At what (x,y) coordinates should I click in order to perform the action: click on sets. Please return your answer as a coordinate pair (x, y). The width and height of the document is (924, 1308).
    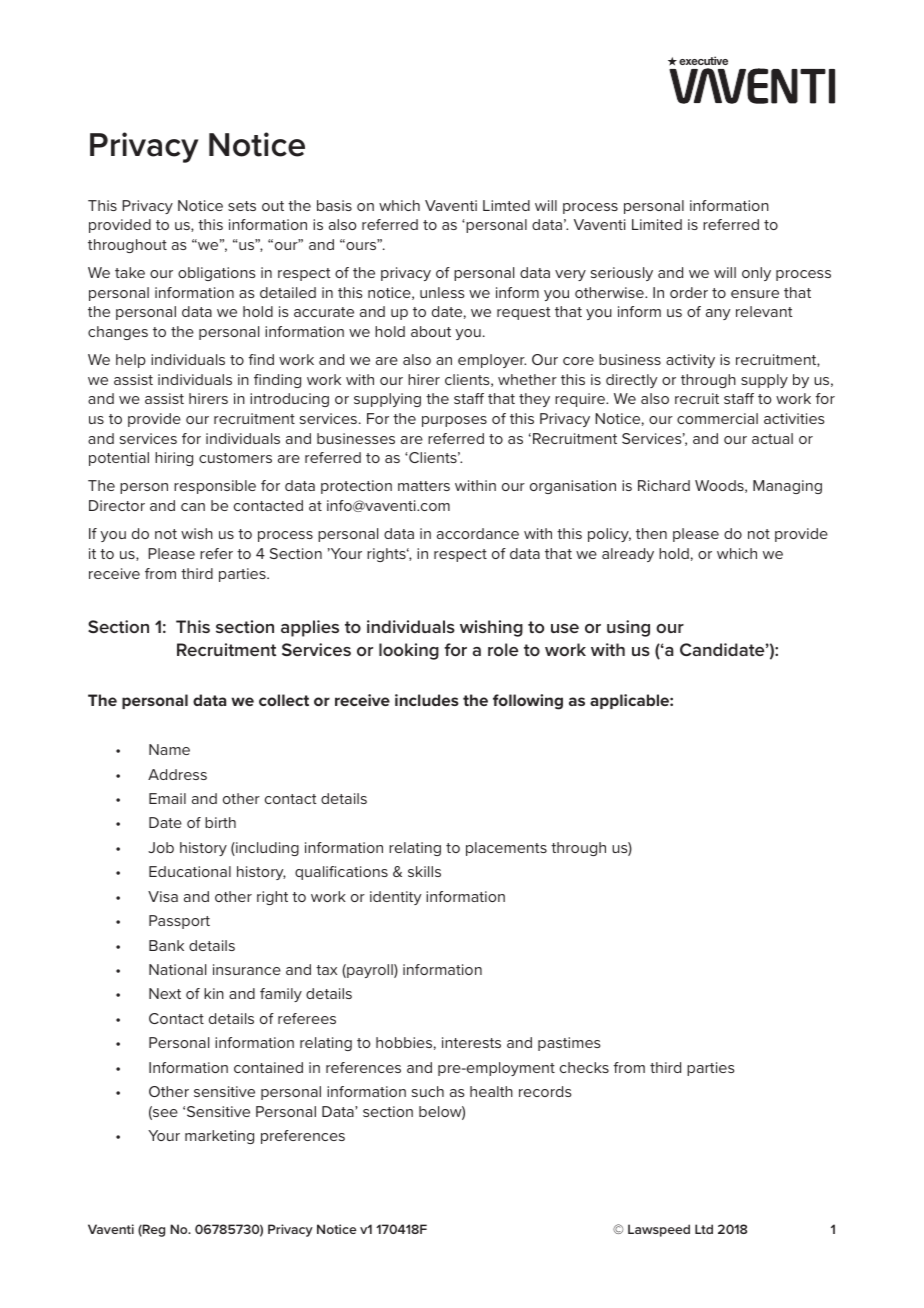
    Looking at the image, I should click on (242, 206).
